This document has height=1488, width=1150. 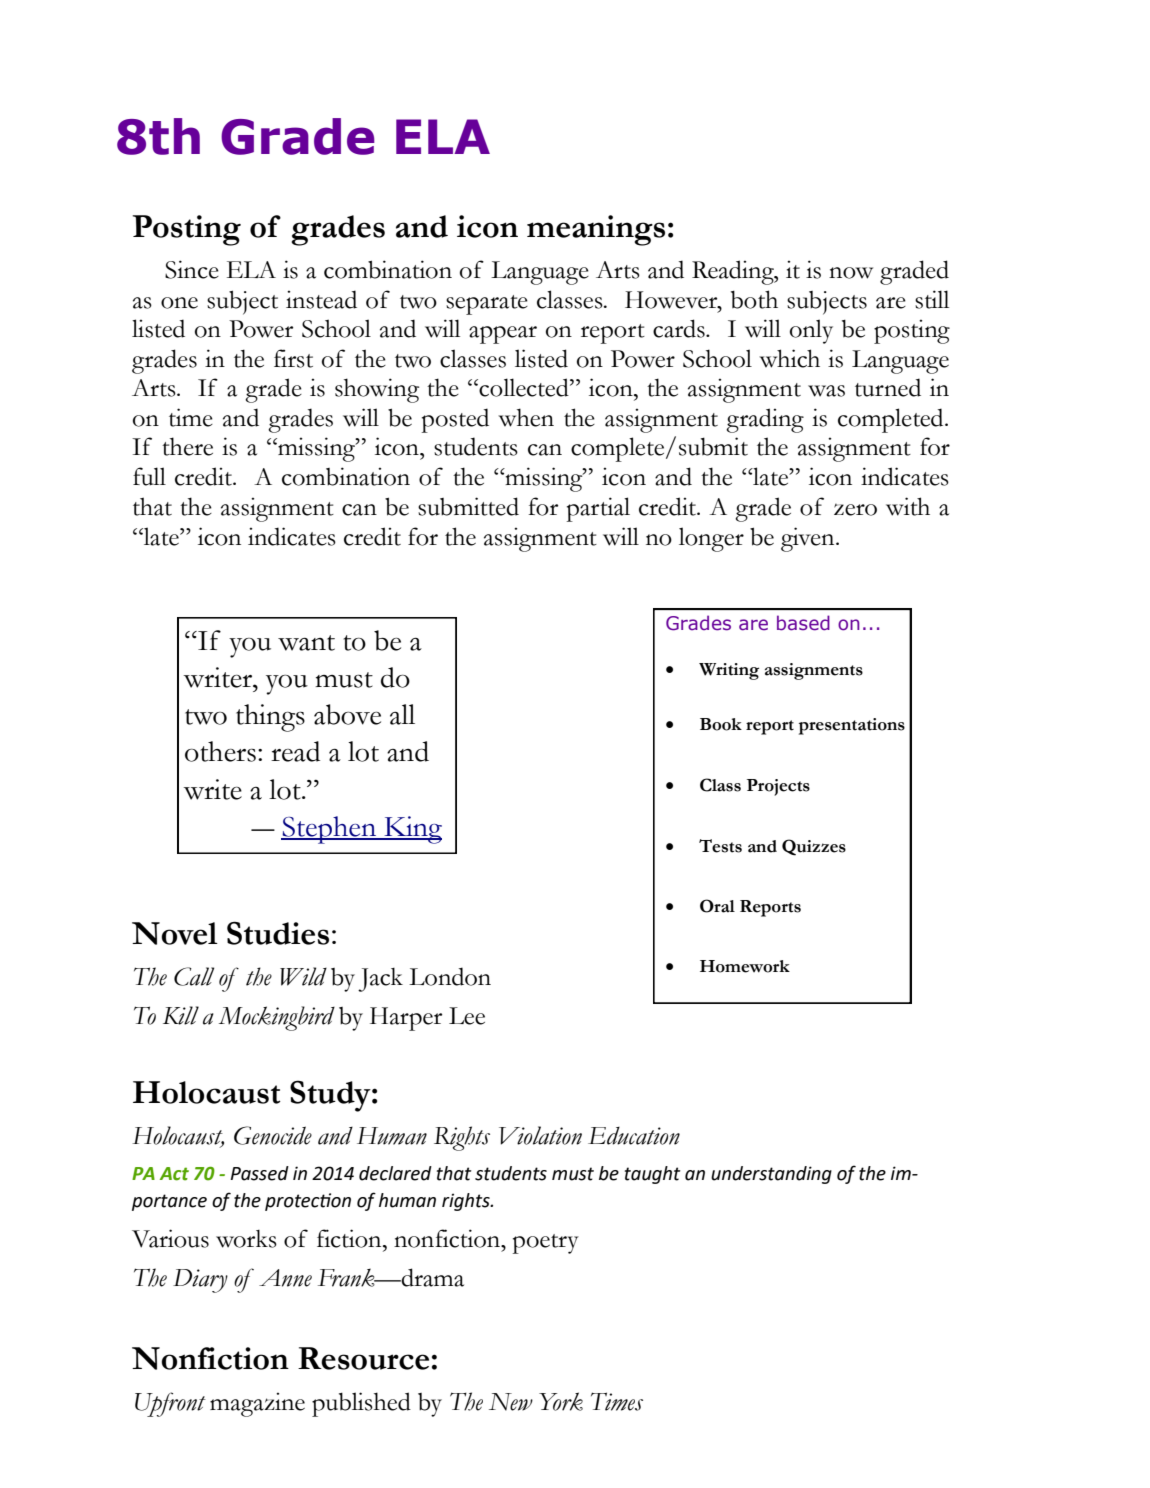 What do you see at coordinates (257, 1404) in the document?
I see `magazine` at bounding box center [257, 1404].
